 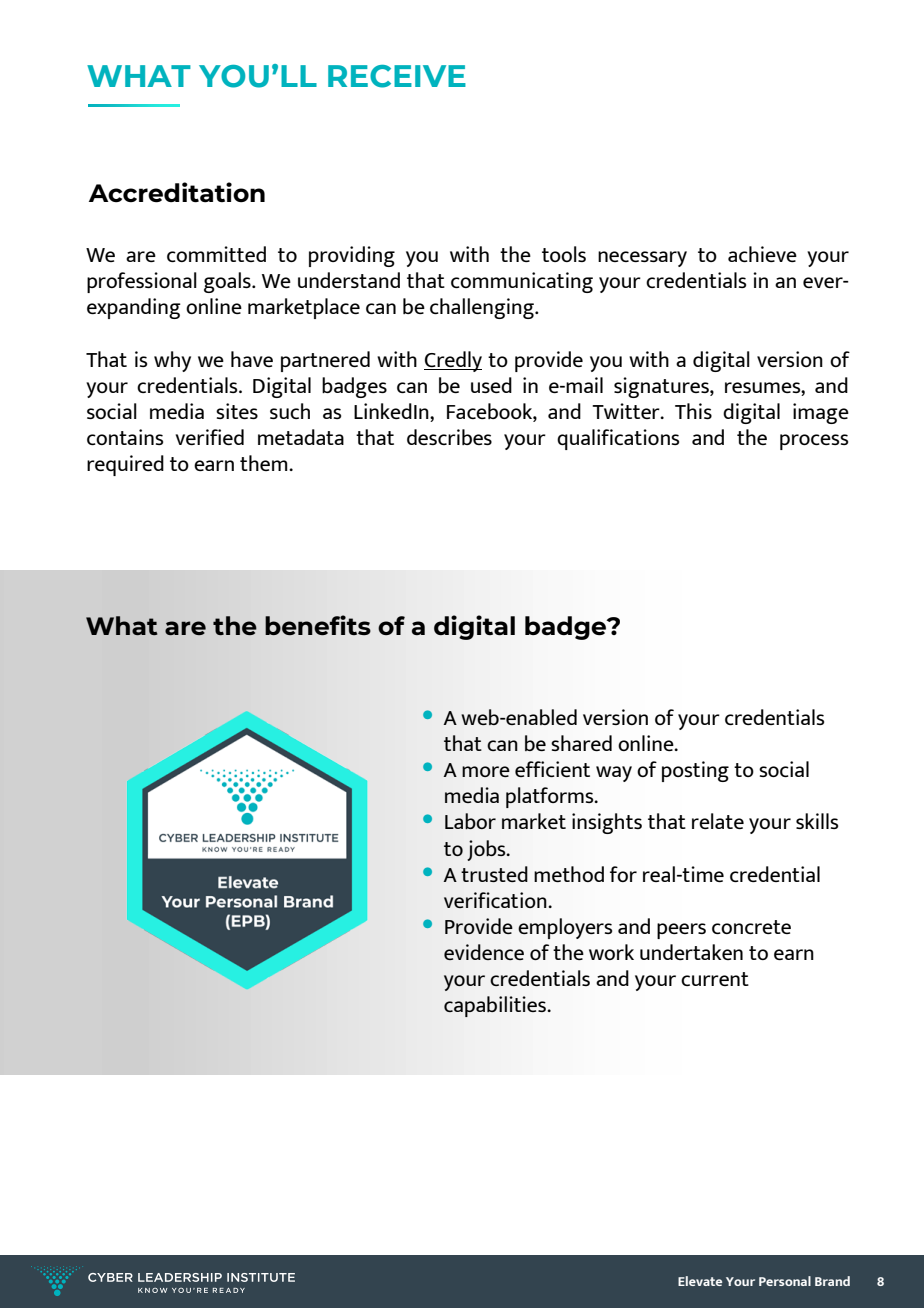 I want to click on Personal, so click(x=785, y=1281).
